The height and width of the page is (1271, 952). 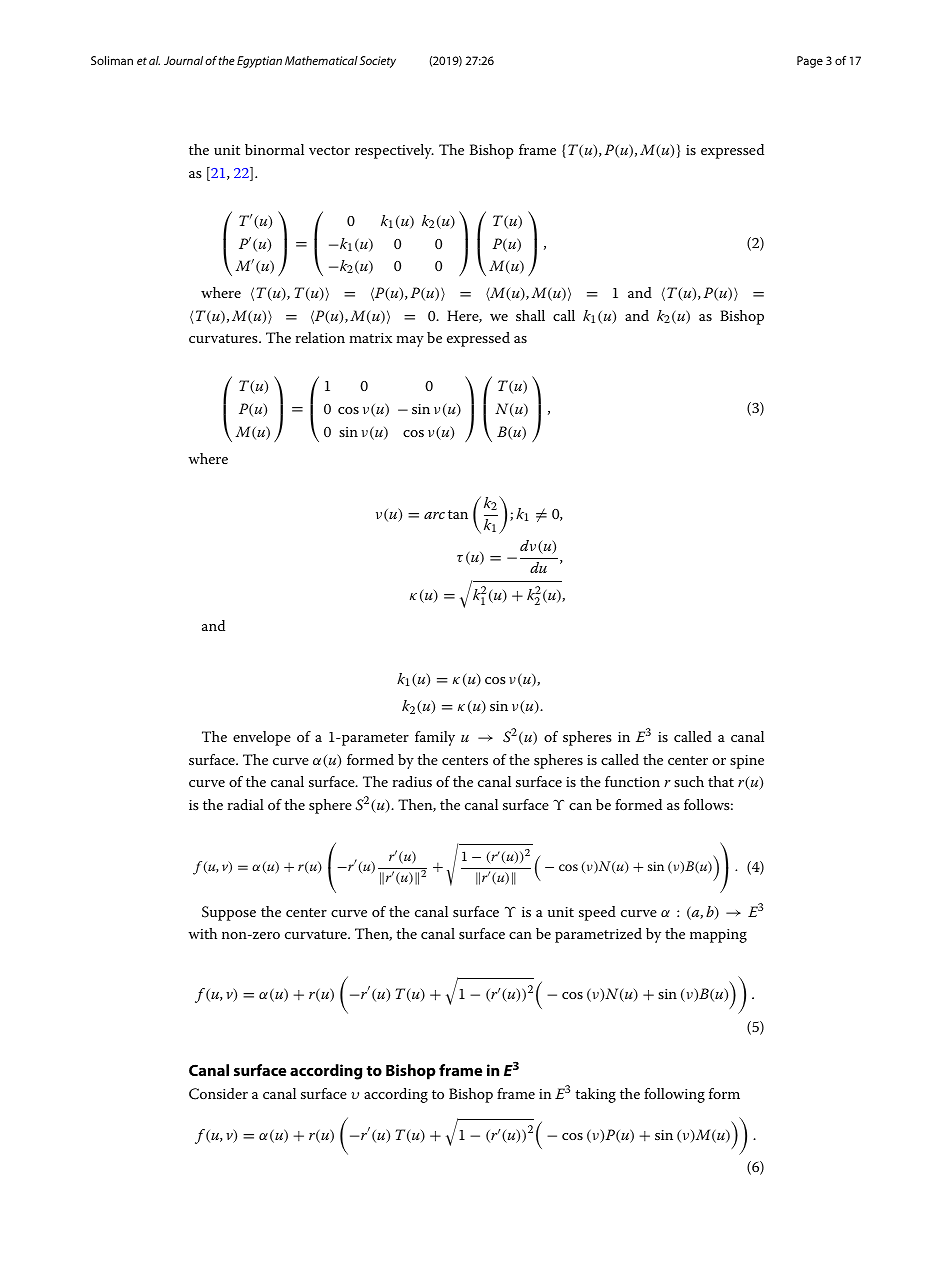 What do you see at coordinates (320, 337) in the page?
I see `relation` at bounding box center [320, 337].
